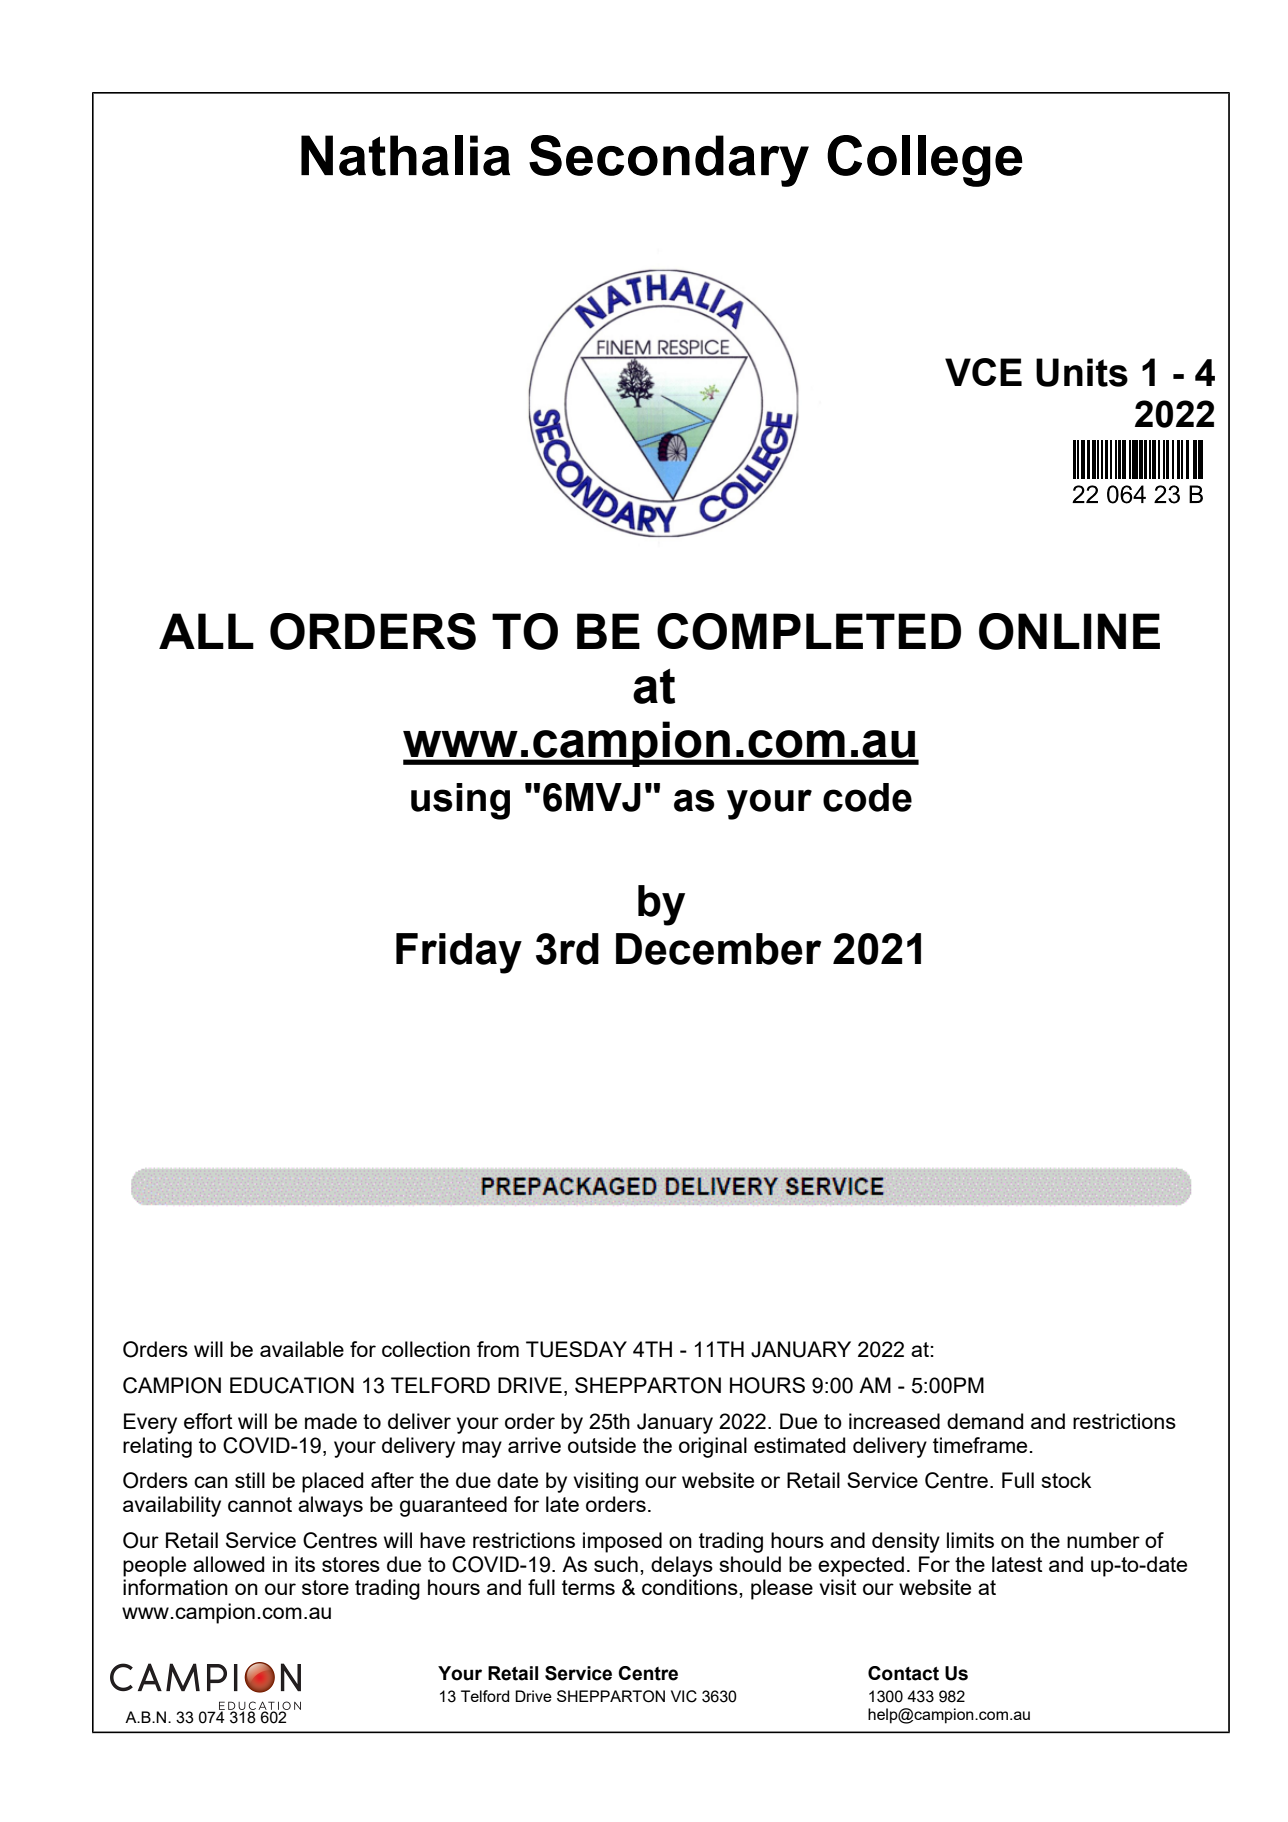 This document has height=1822, width=1288. Describe the element at coordinates (809, 631) in the document. I see `COMPLETED` at that location.
